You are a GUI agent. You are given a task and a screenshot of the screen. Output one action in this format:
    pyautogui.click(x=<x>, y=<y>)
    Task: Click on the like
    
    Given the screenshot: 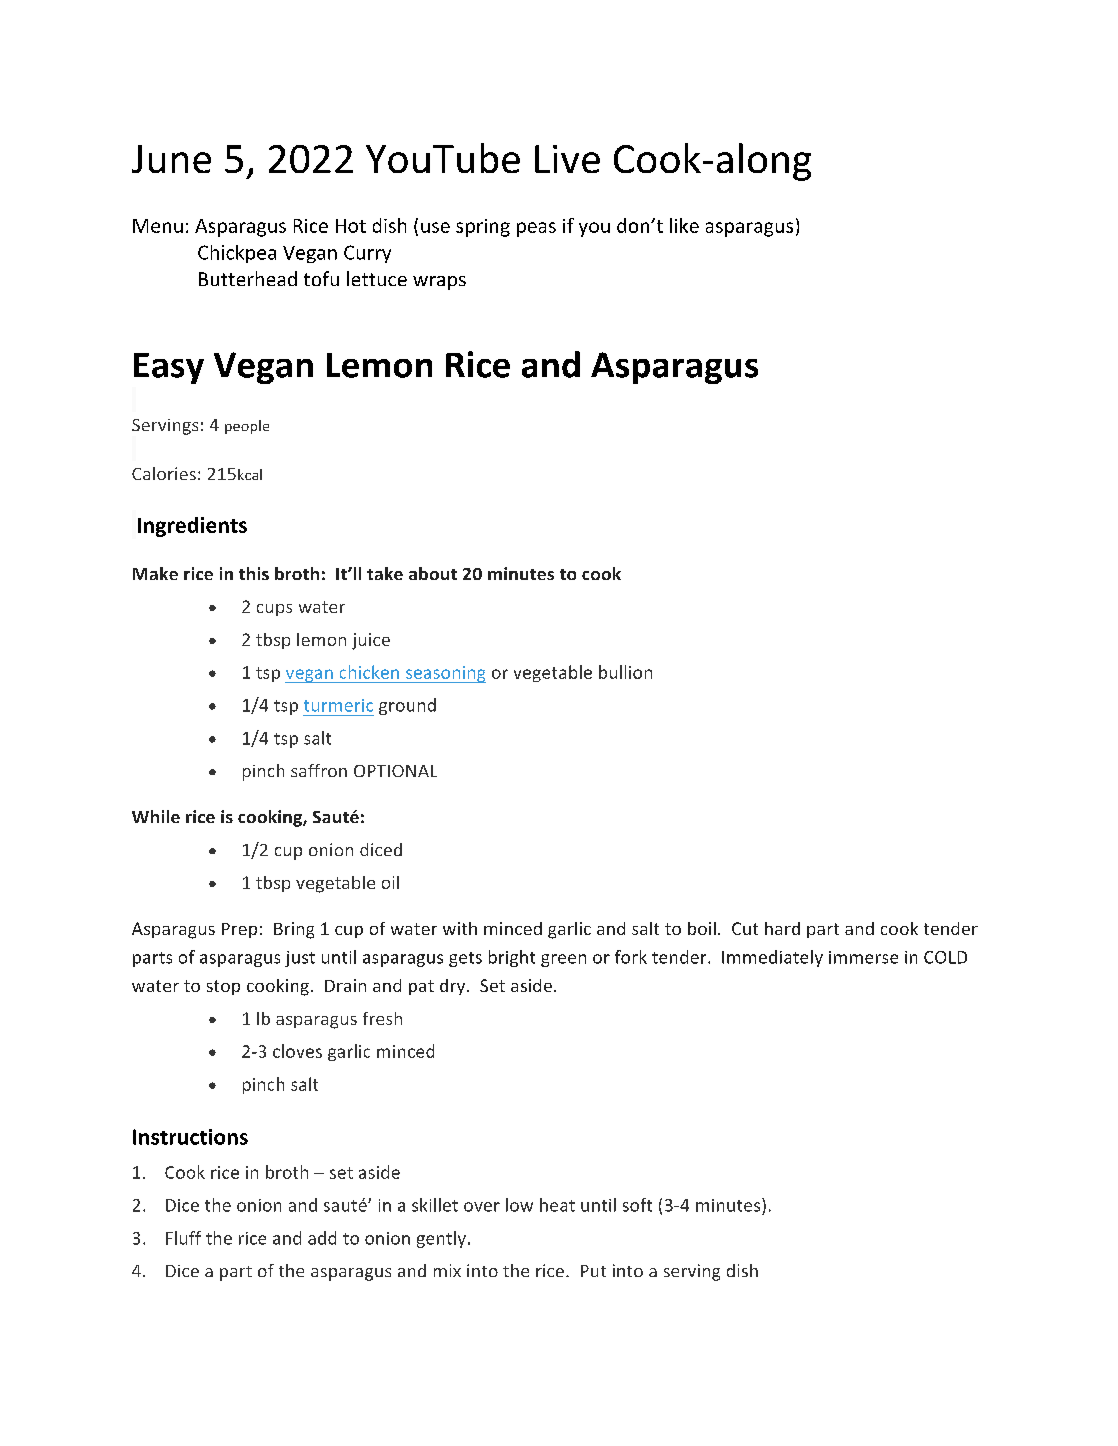 What is the action you would take?
    pyautogui.click(x=684, y=225)
